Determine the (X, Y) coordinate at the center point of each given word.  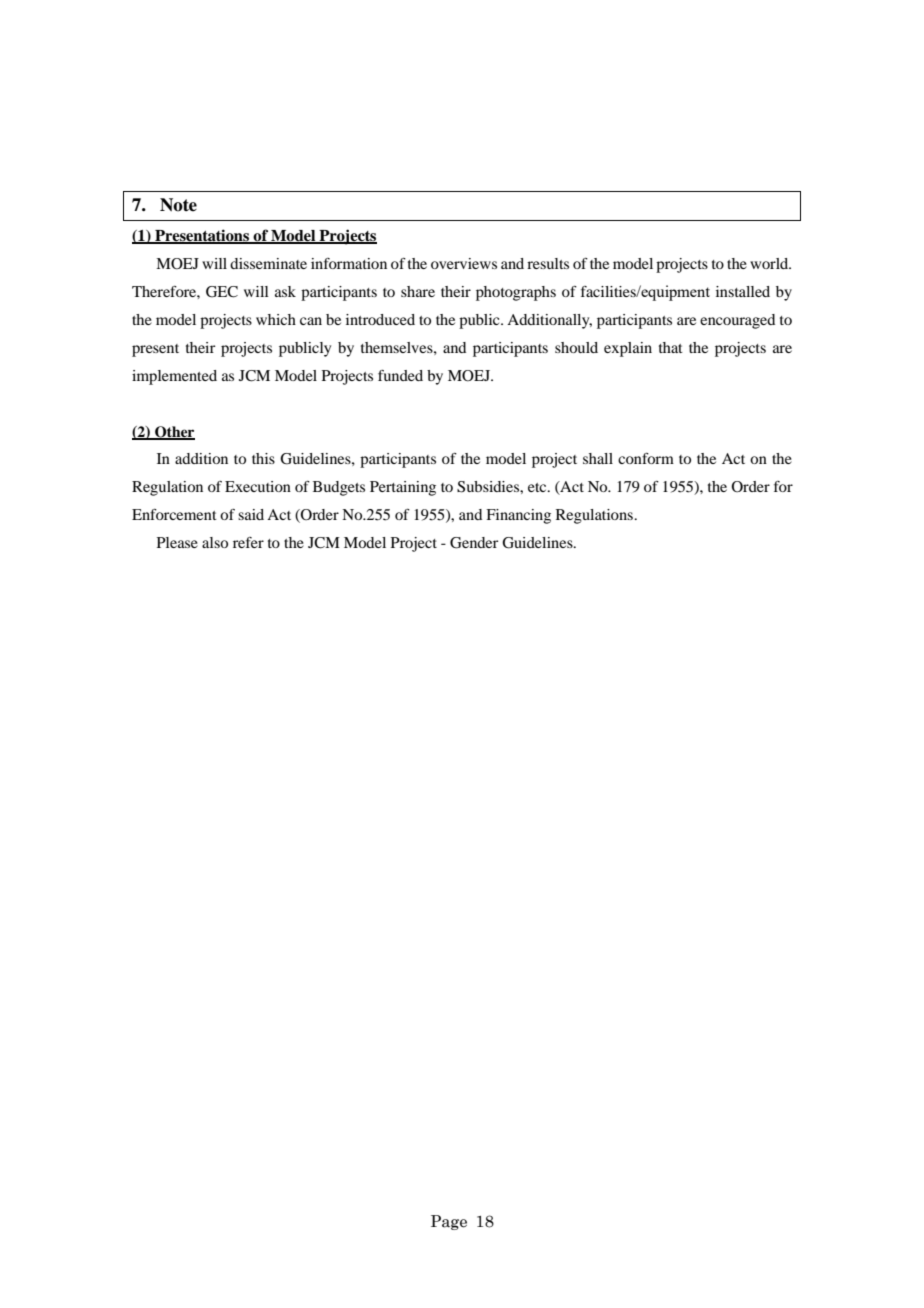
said (251, 514)
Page (449, 1222)
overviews (464, 263)
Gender (474, 543)
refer (248, 542)
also (215, 542)
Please (177, 542)
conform (646, 458)
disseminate (268, 263)
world (770, 263)
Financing (518, 516)
